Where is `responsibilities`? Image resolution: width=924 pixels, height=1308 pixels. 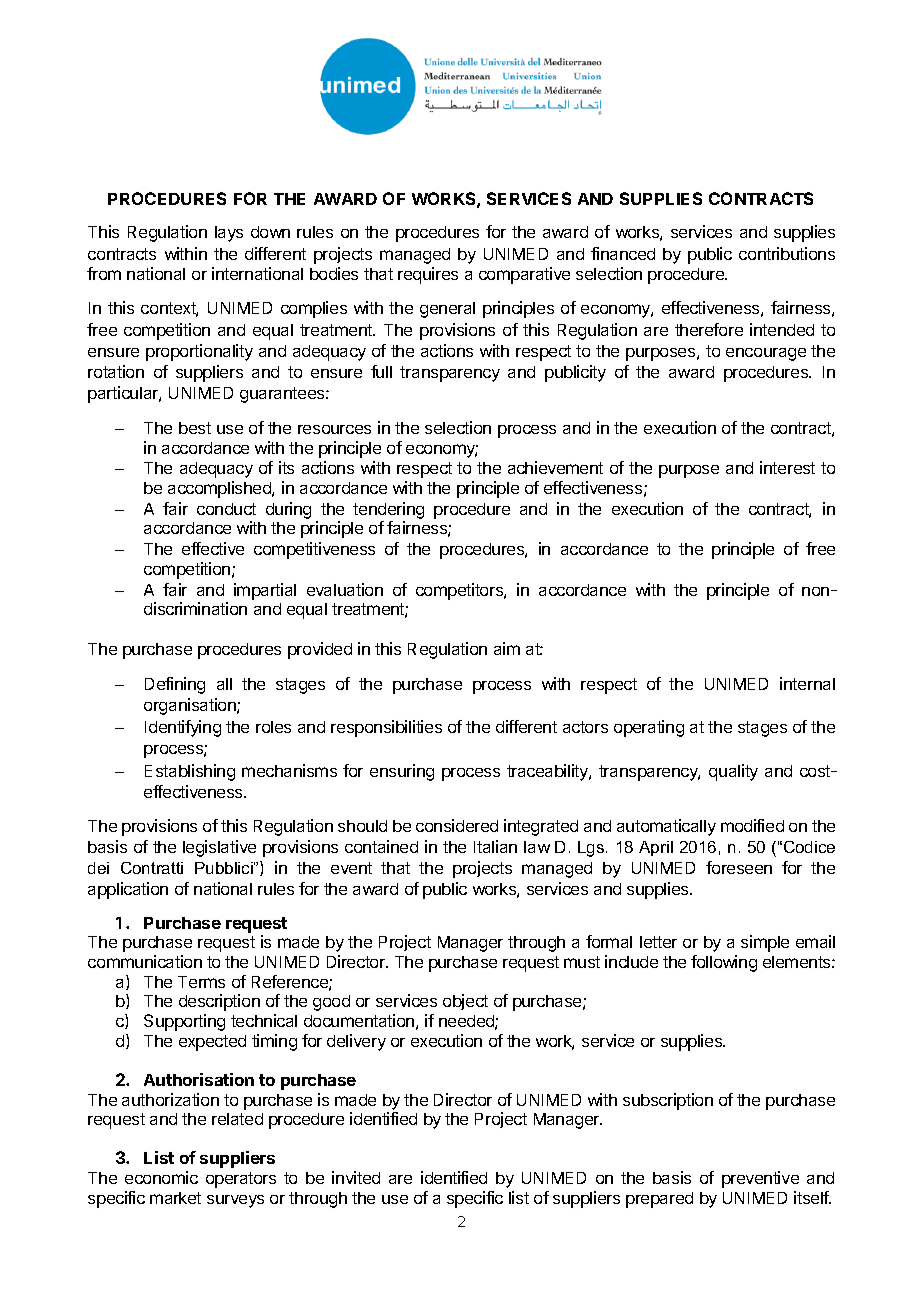
responsibilities is located at coordinates (386, 728).
